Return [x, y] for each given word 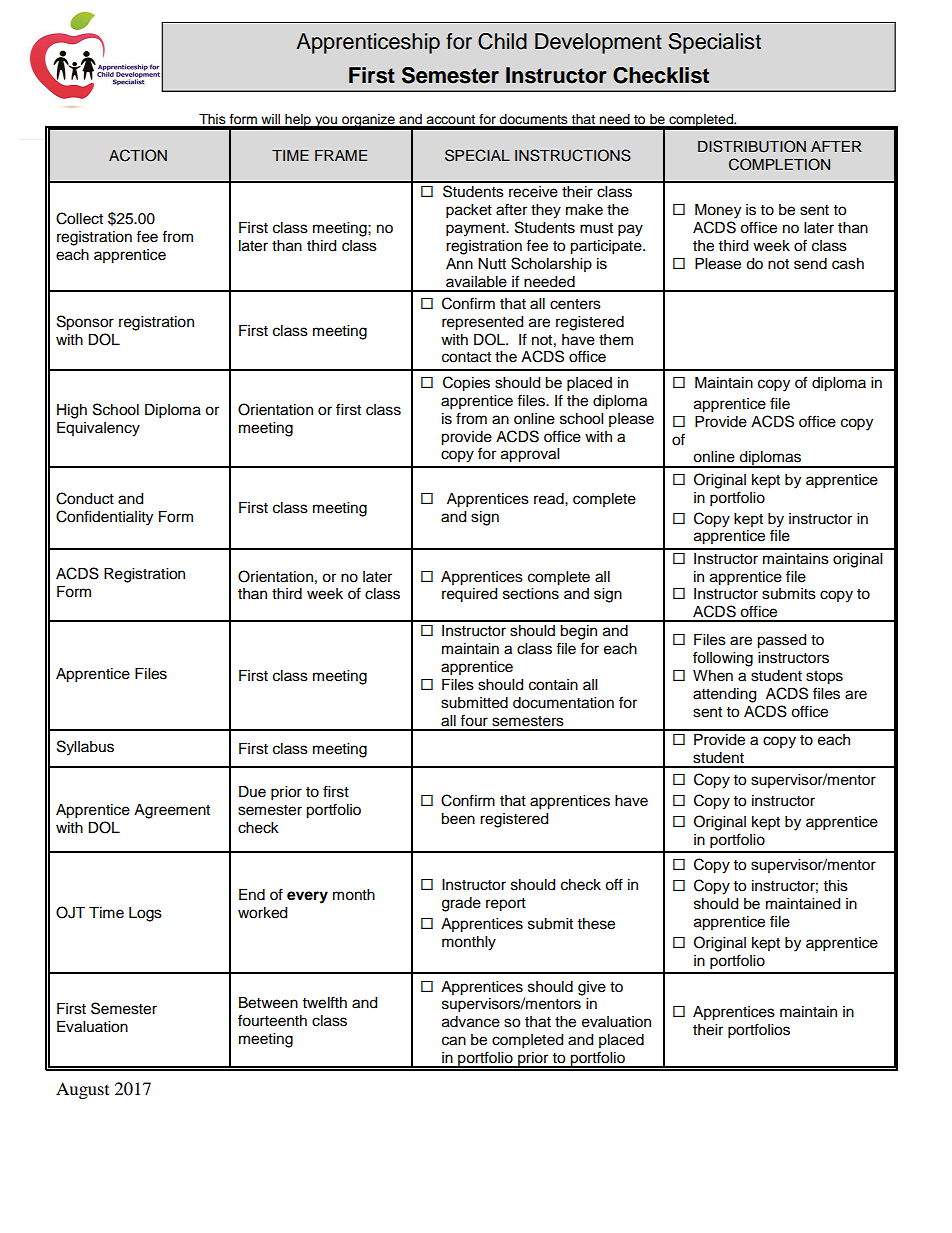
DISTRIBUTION [752, 146]
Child [502, 41]
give [592, 988]
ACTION [138, 155]
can [454, 1041]
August [82, 1090]
